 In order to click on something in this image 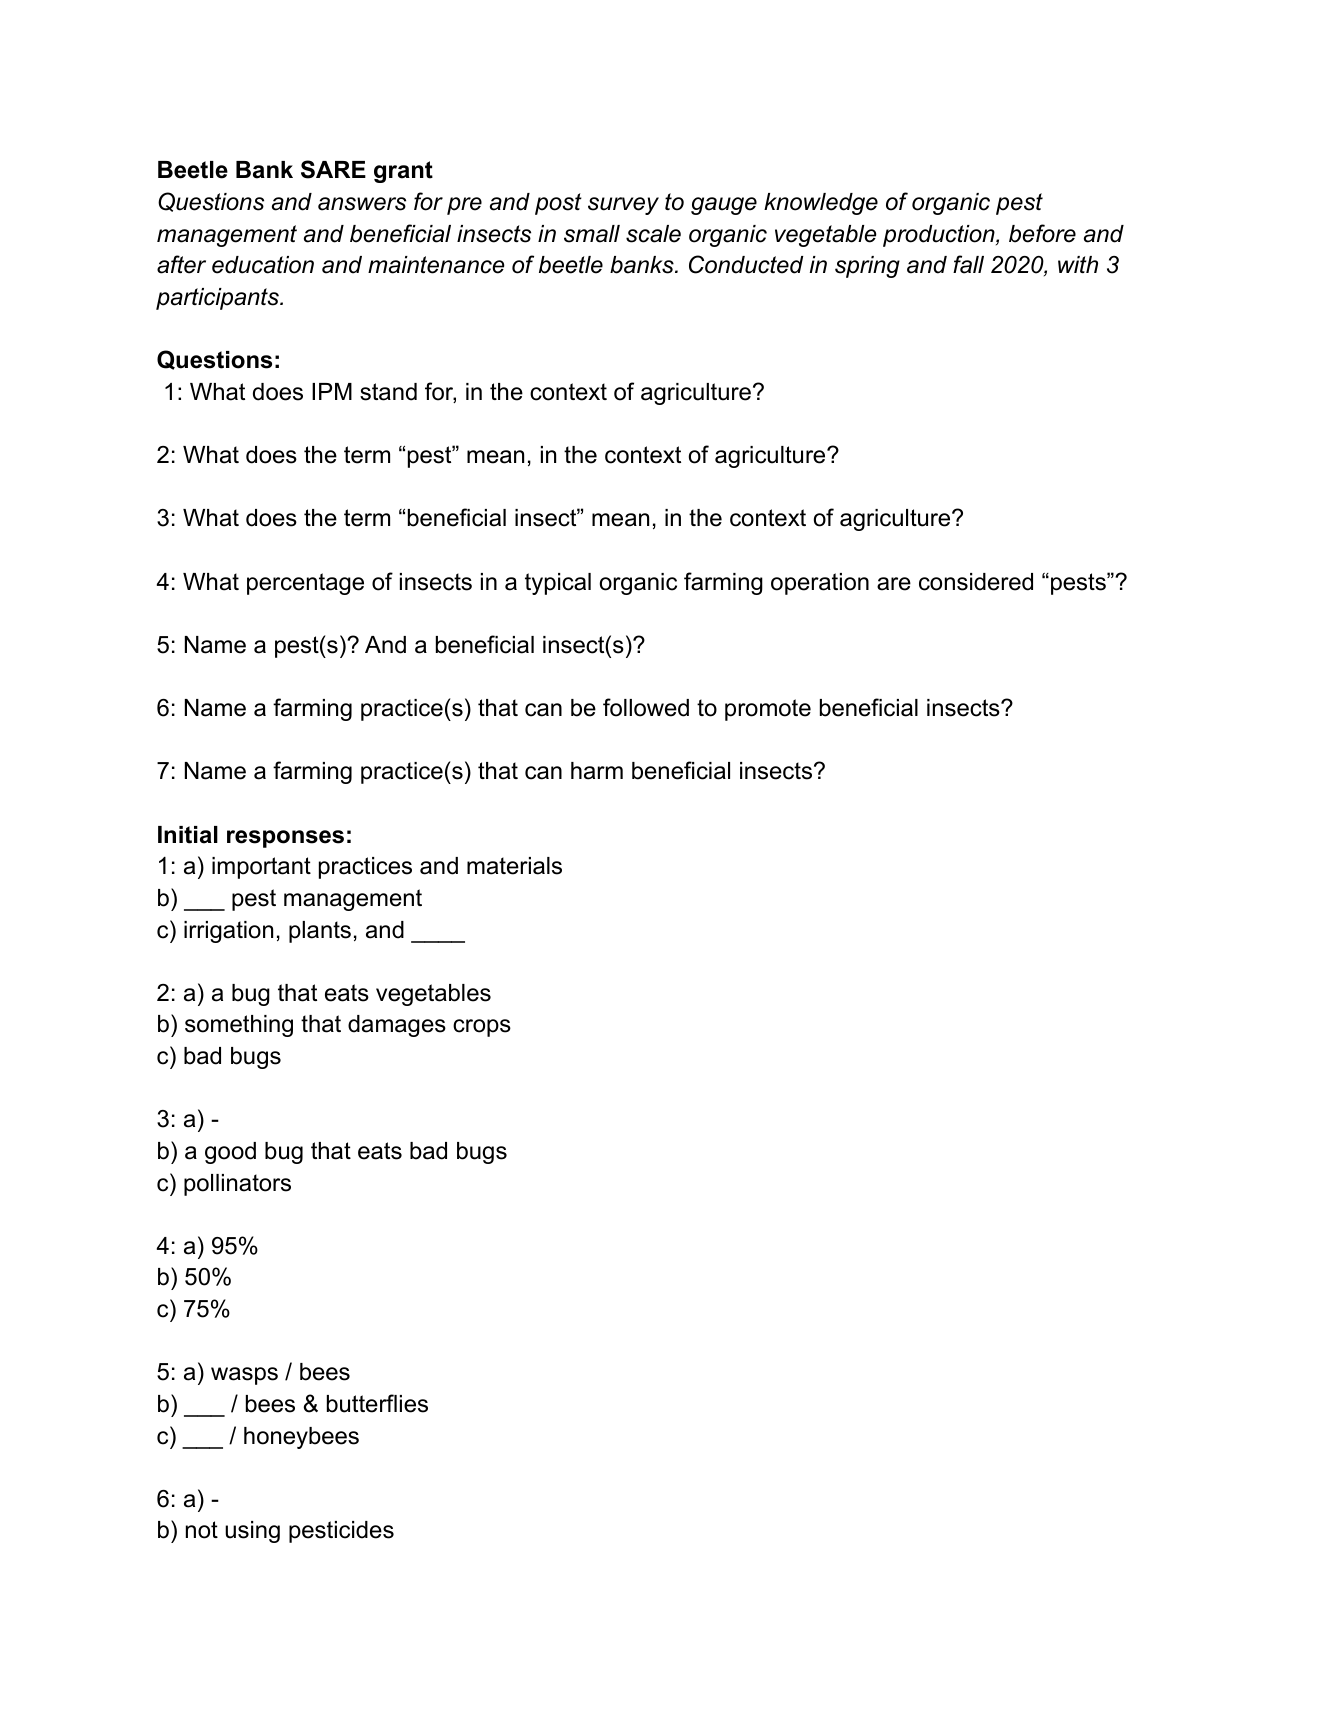, I will do `click(239, 1026)`.
